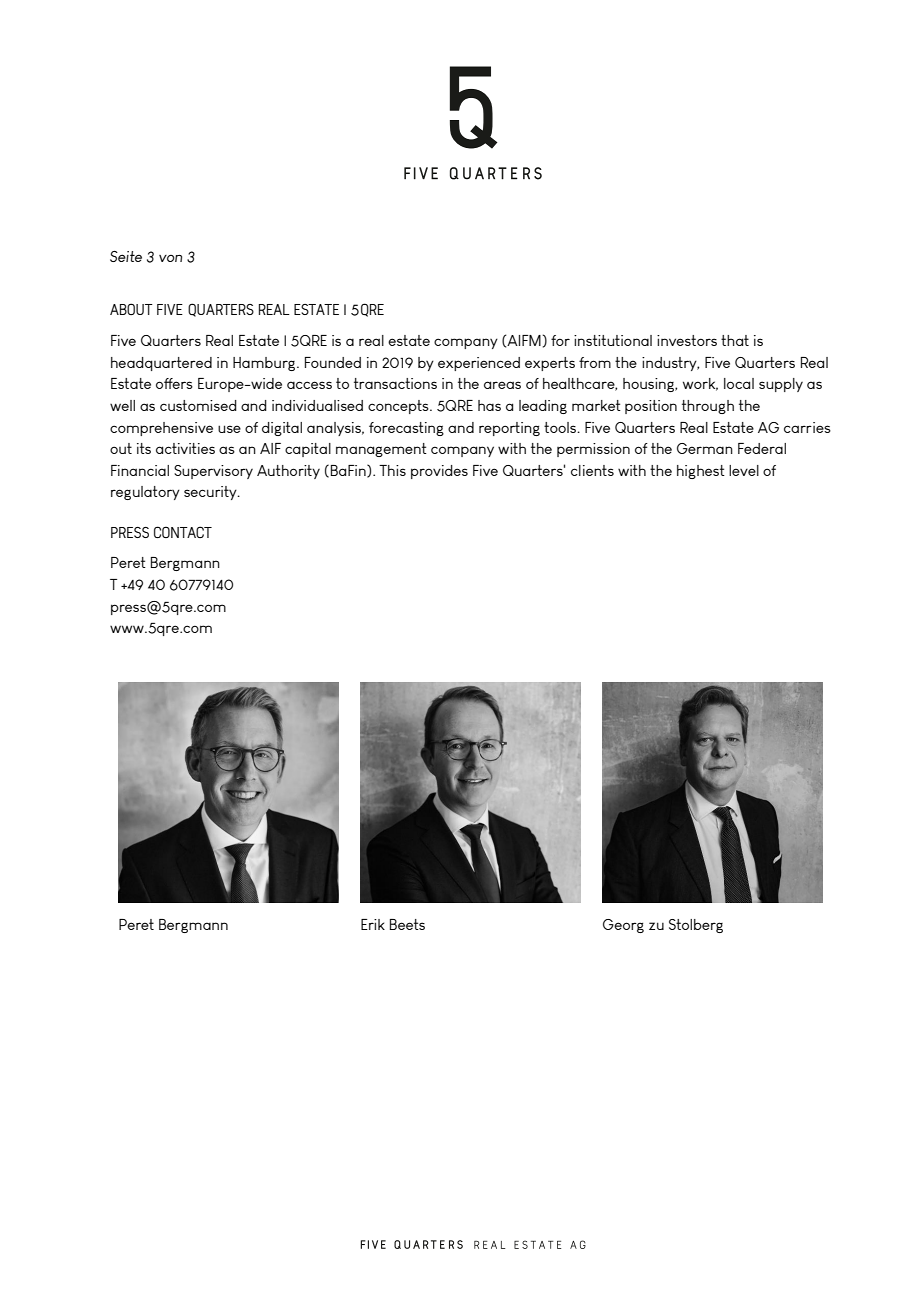 The height and width of the screenshot is (1308, 924). What do you see at coordinates (373, 924) in the screenshot?
I see `Erik` at bounding box center [373, 924].
